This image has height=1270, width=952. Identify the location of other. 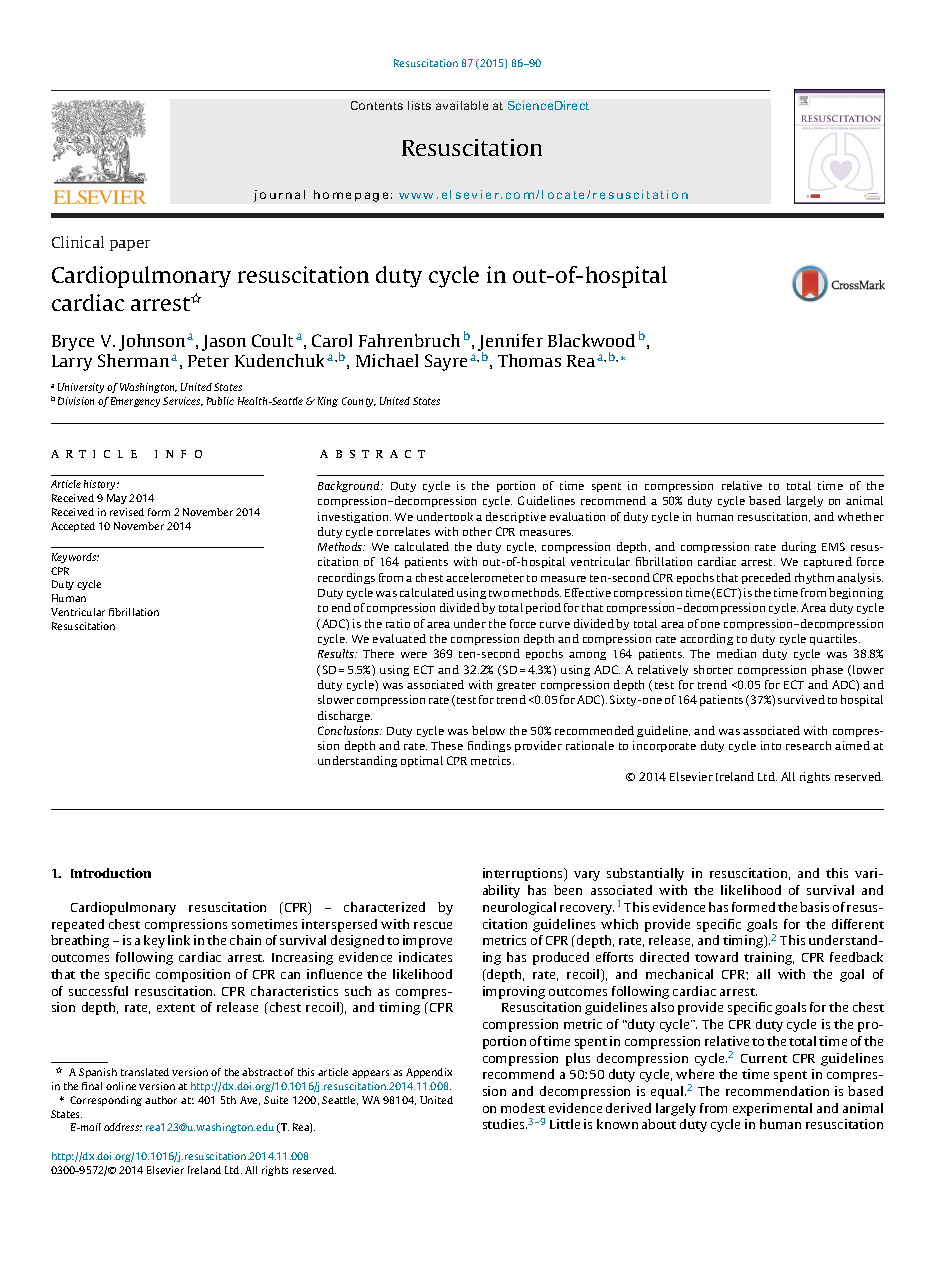
(477, 531).
